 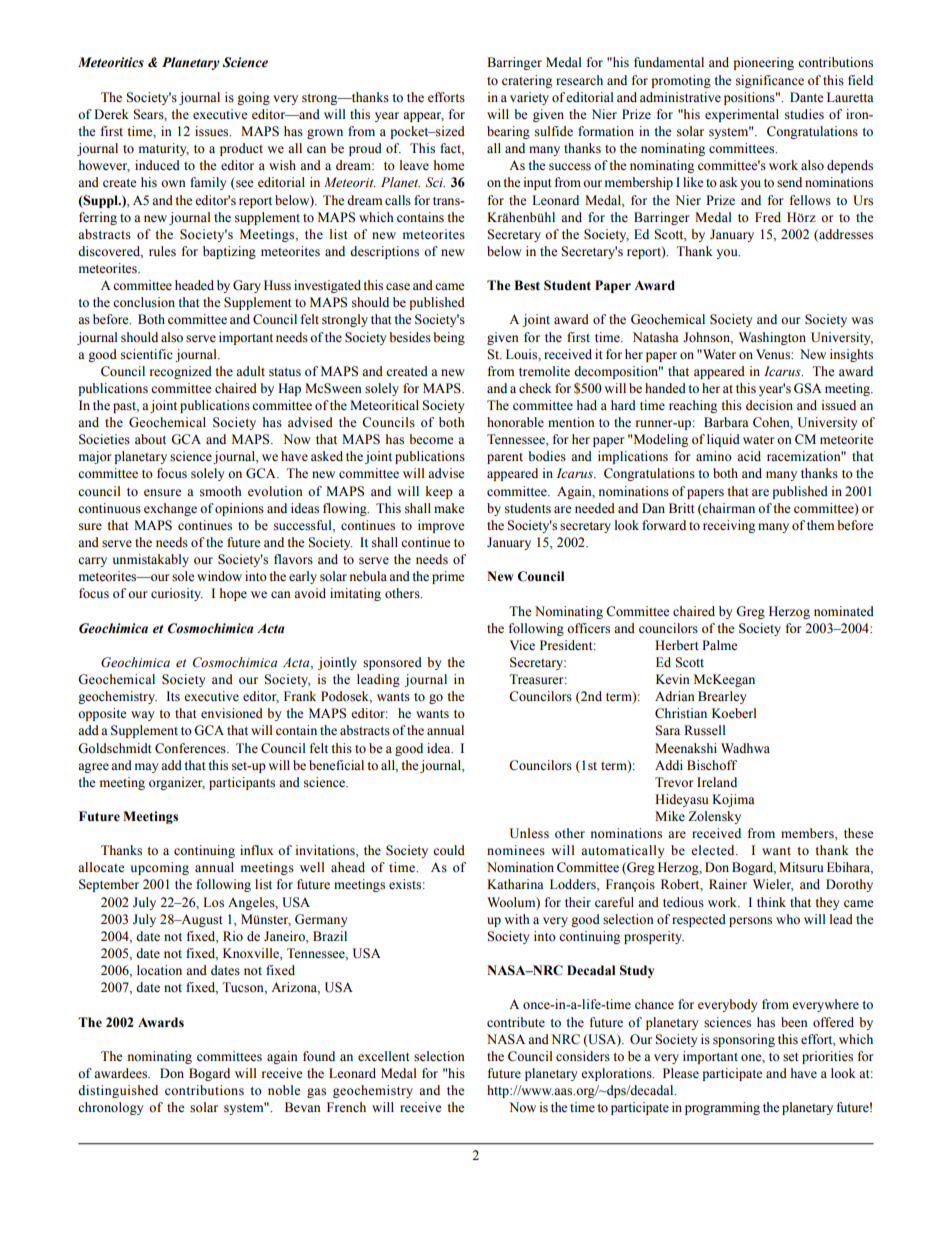 What do you see at coordinates (529, 98) in the document?
I see `variety` at bounding box center [529, 98].
